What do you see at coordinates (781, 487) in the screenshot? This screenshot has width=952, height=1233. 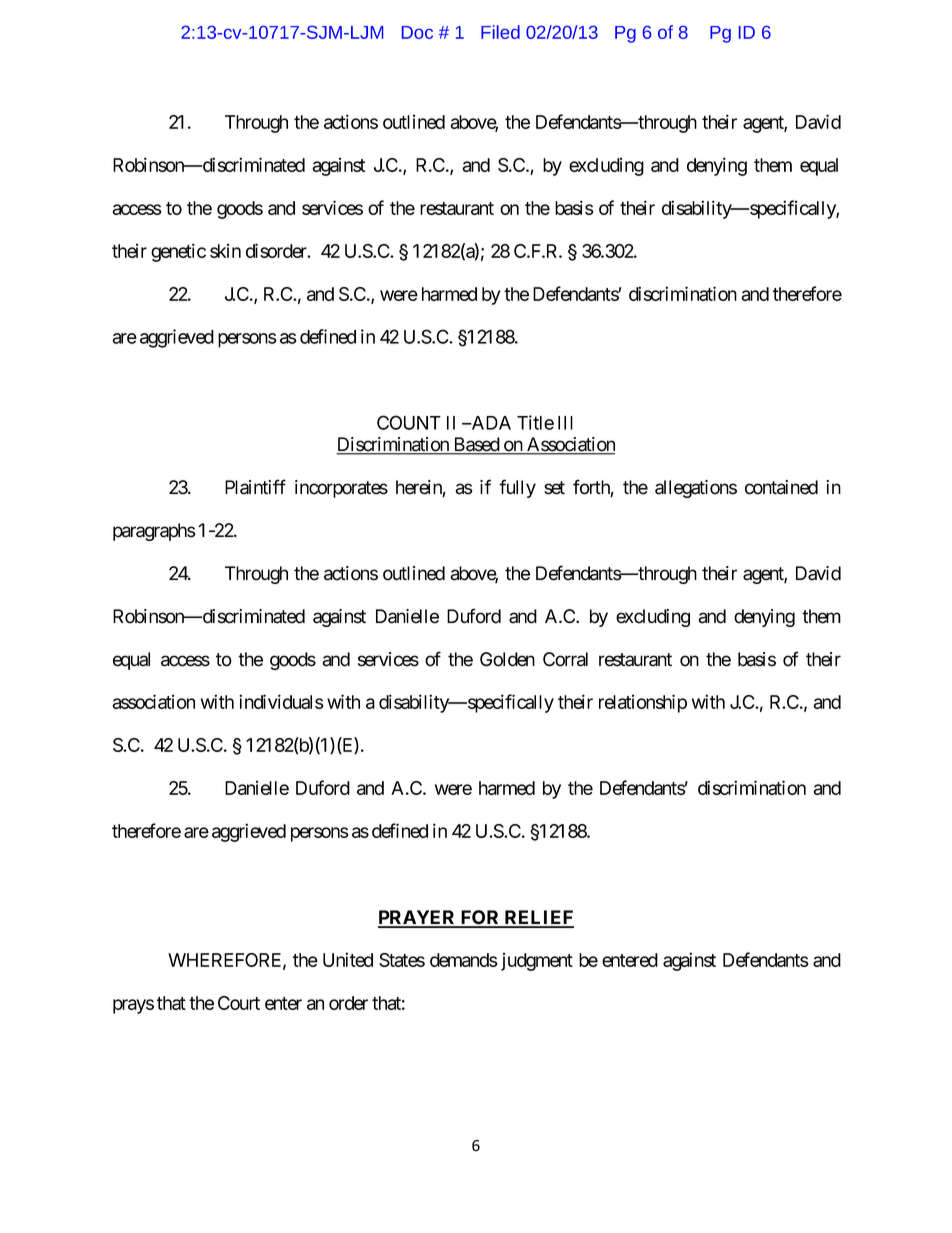 I see `contained` at bounding box center [781, 487].
